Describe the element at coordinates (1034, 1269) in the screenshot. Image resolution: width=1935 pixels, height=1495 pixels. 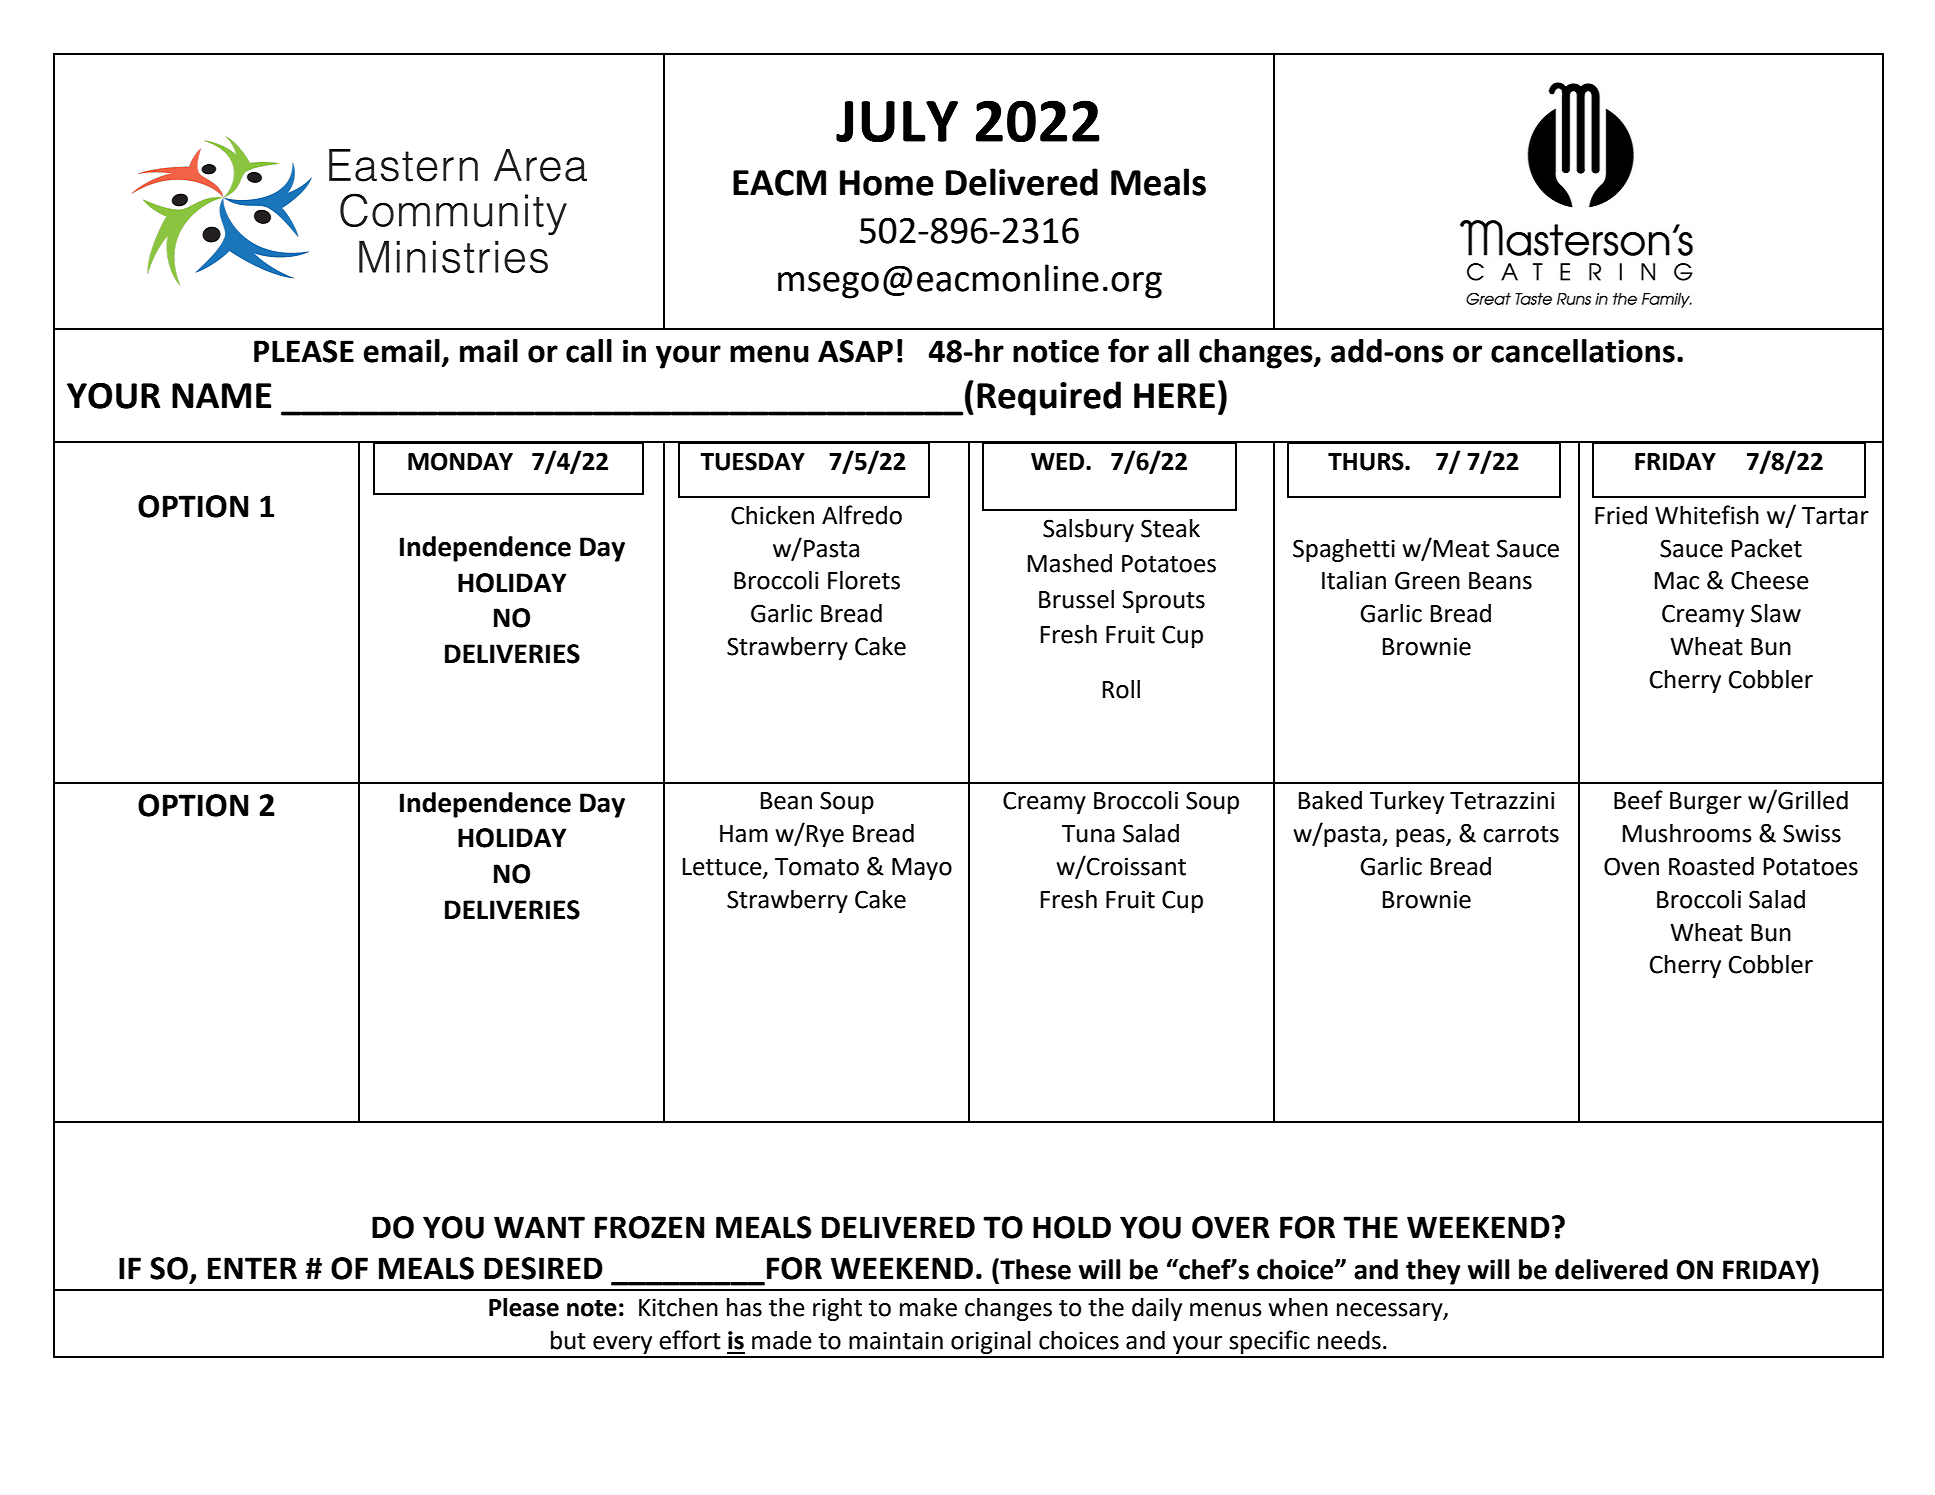
I see `These` at that location.
